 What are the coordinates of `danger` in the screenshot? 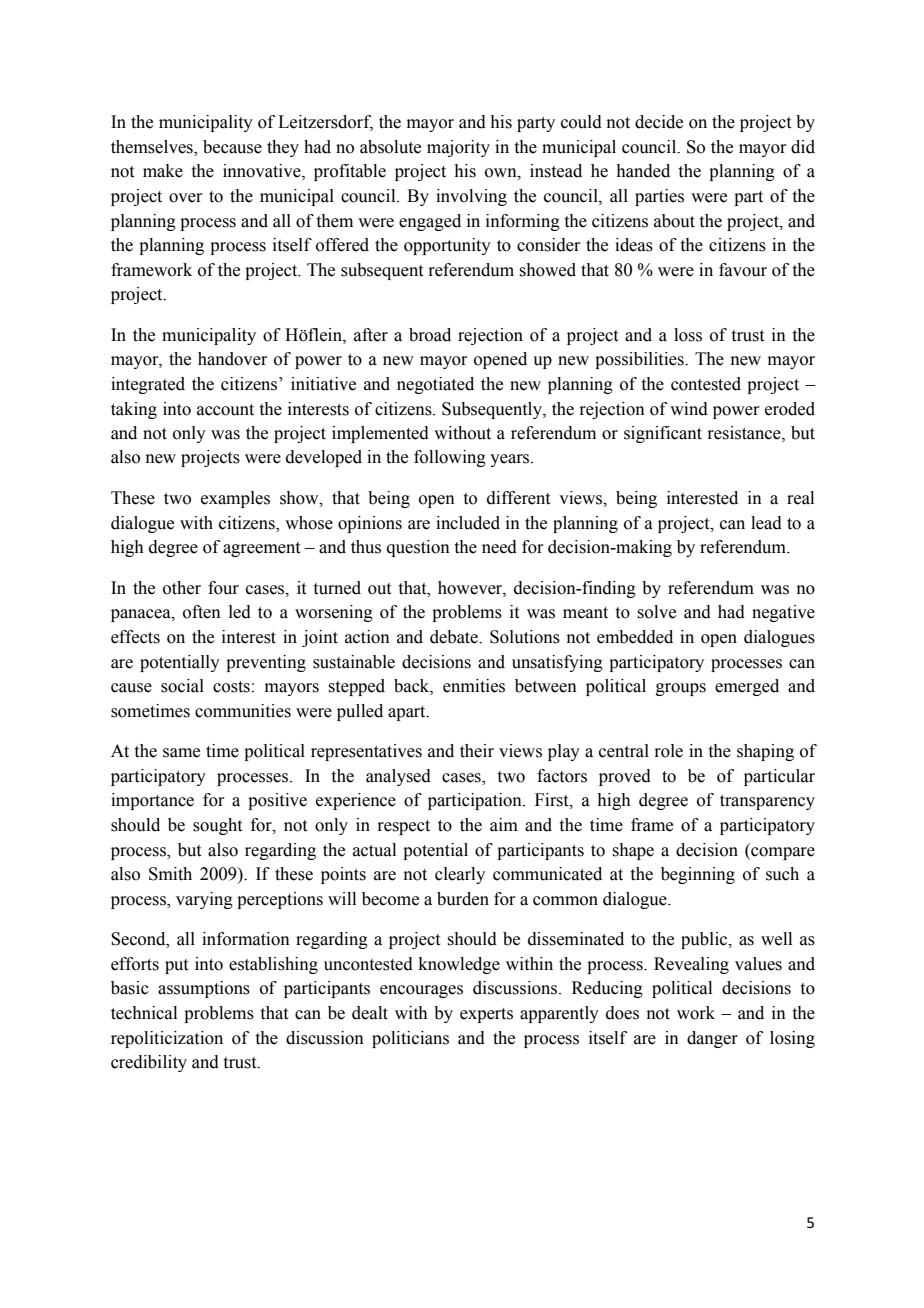 It's located at (712, 1039).
